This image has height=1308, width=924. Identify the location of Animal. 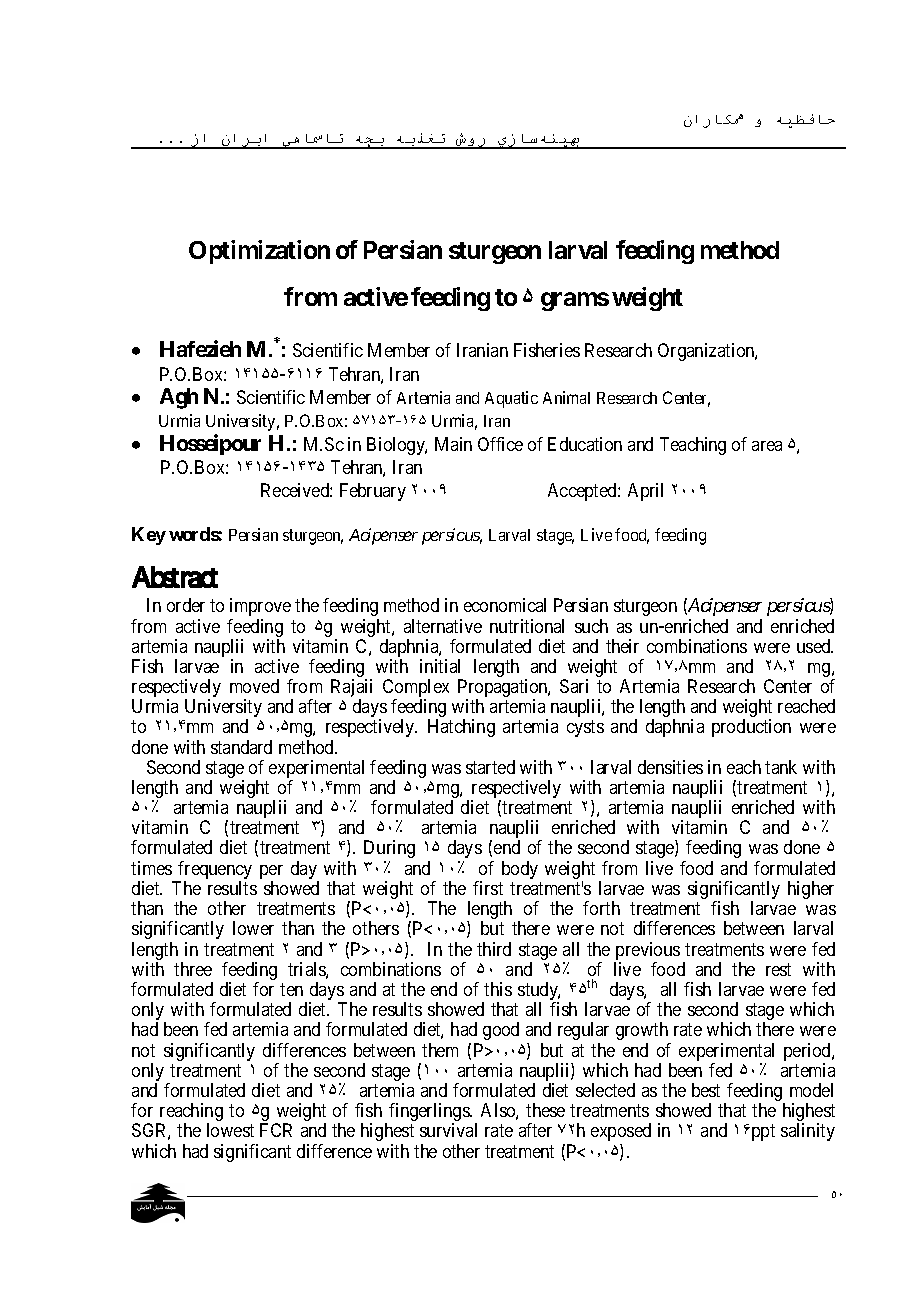
(566, 397).
